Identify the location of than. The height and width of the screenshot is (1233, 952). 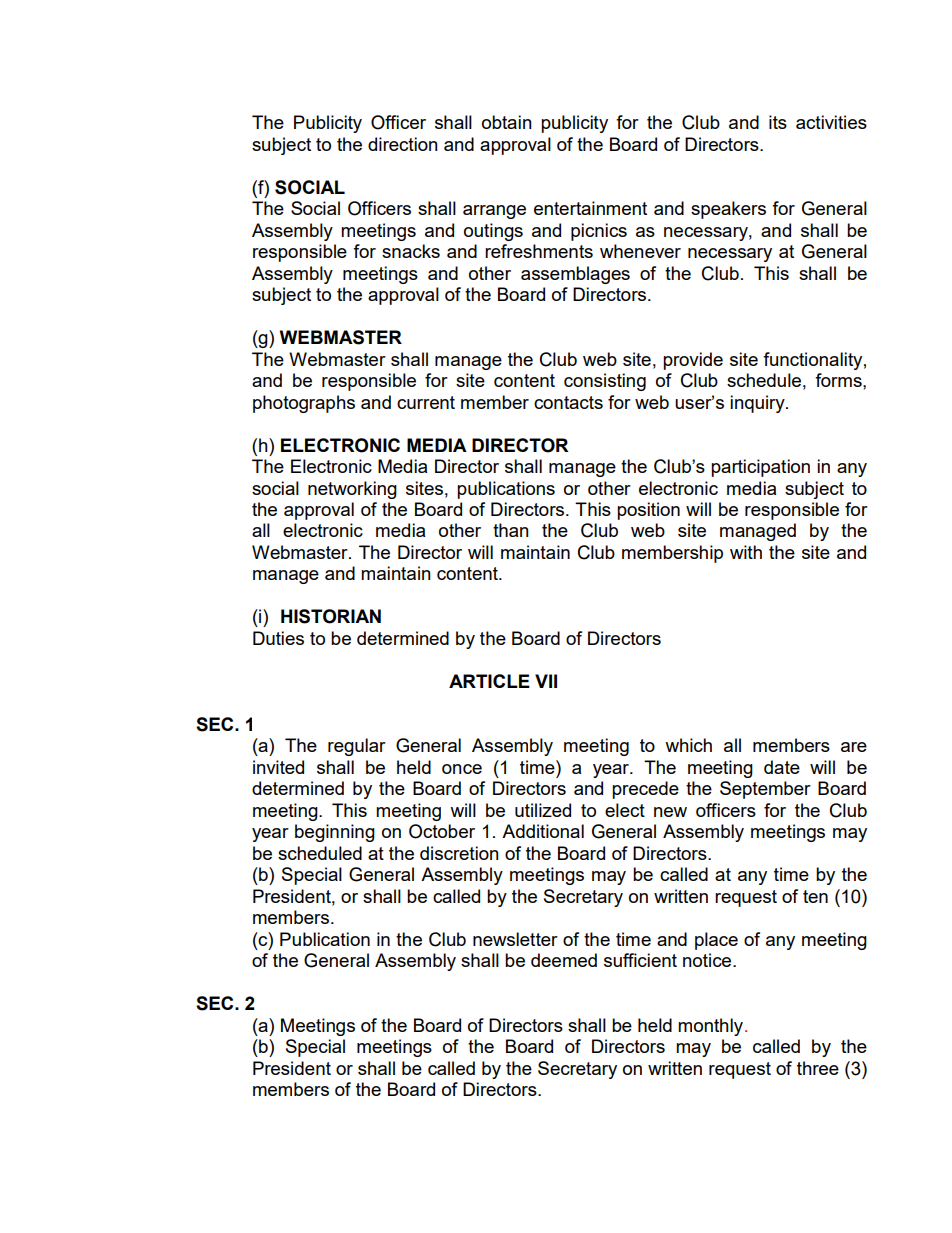
(511, 530).
